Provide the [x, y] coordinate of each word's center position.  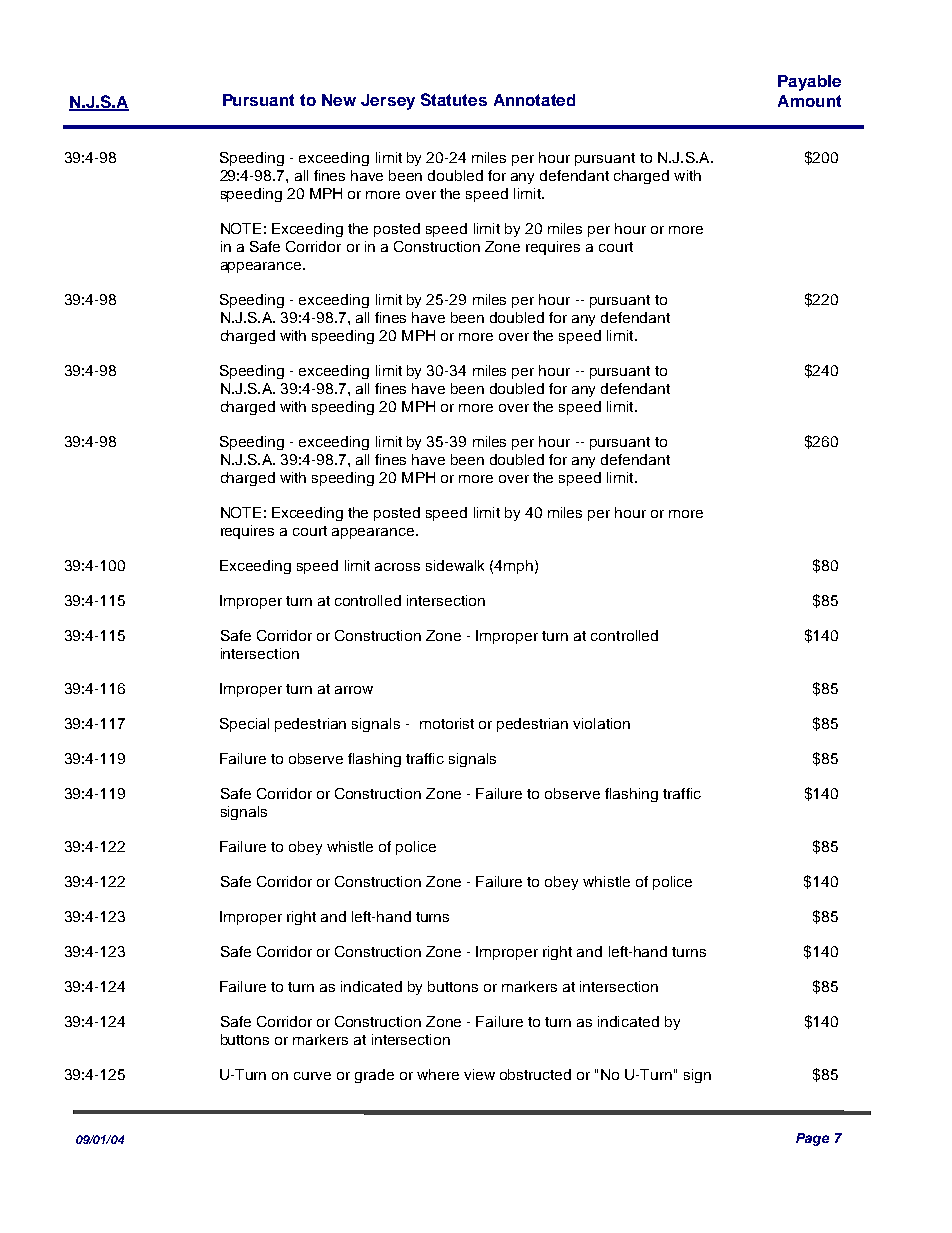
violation [601, 723]
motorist [447, 723]
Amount [809, 101]
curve [312, 1076]
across [397, 567]
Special [244, 725]
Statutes [454, 99]
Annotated [534, 100]
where [438, 1074]
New [339, 100]
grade [374, 1076]
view [479, 1074]
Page [812, 1139]
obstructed [535, 1074]
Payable [809, 83]
